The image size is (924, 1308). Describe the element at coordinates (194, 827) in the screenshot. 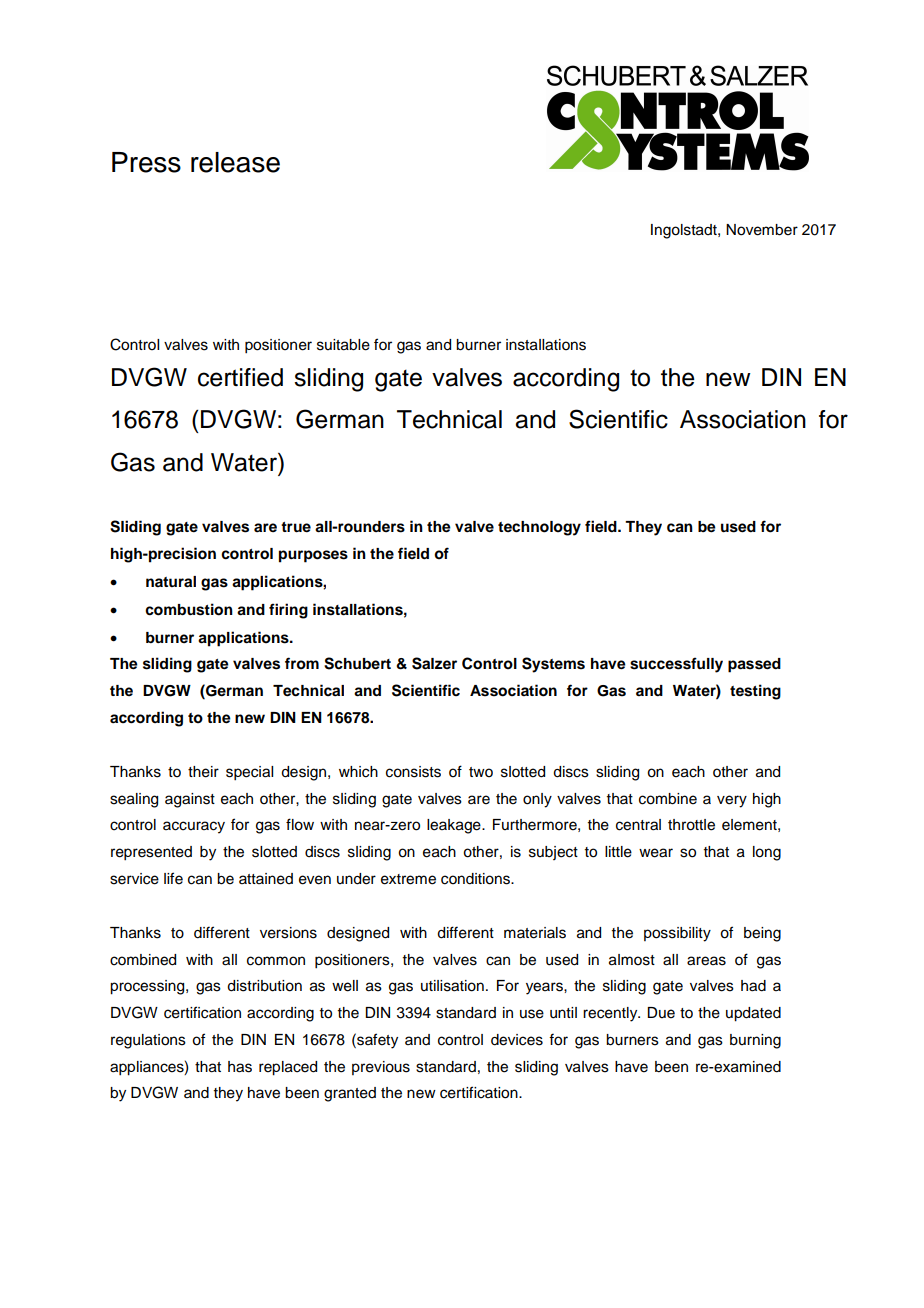

I see `accuracy` at that location.
